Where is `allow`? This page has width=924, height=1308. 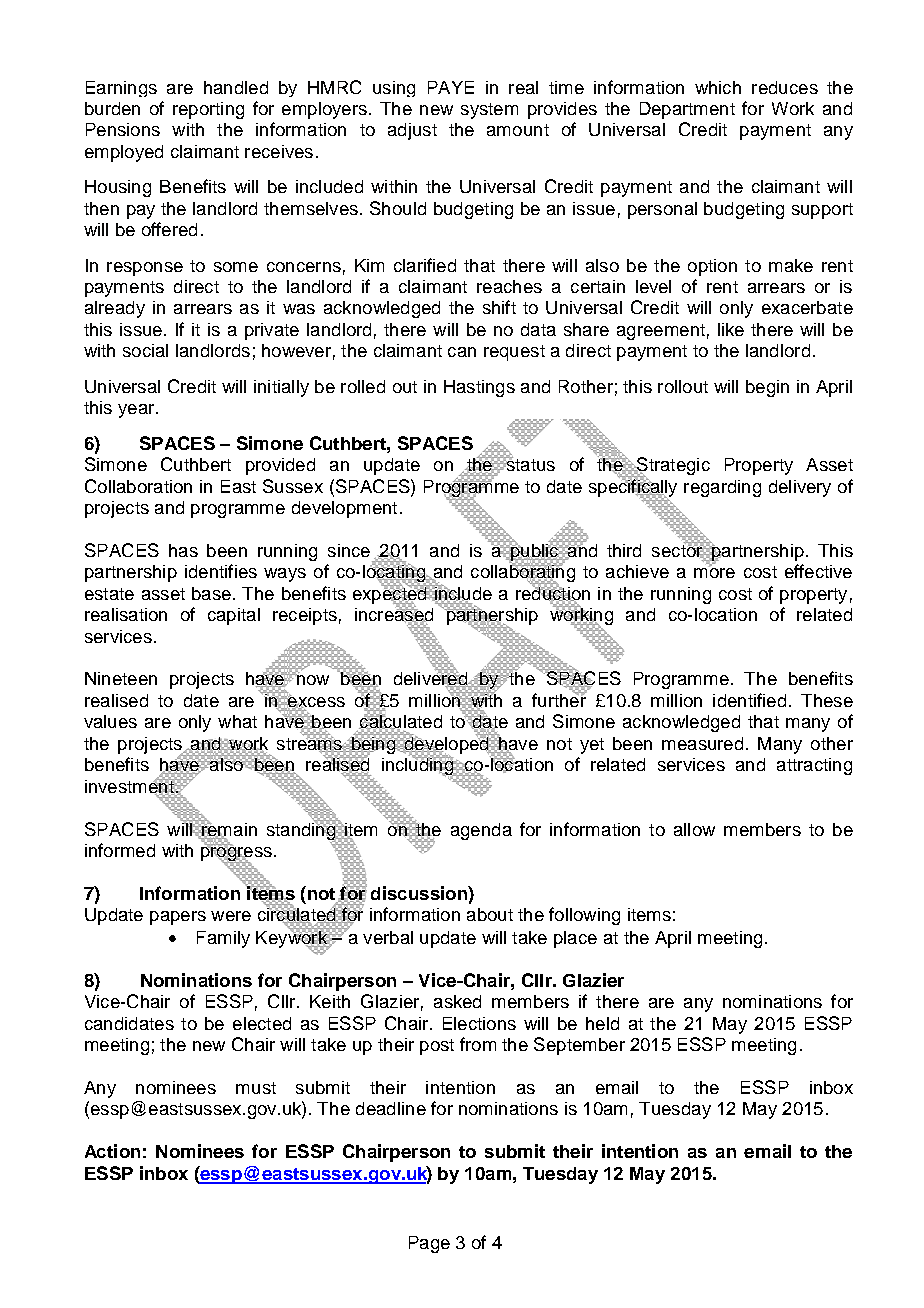 allow is located at coordinates (694, 829).
